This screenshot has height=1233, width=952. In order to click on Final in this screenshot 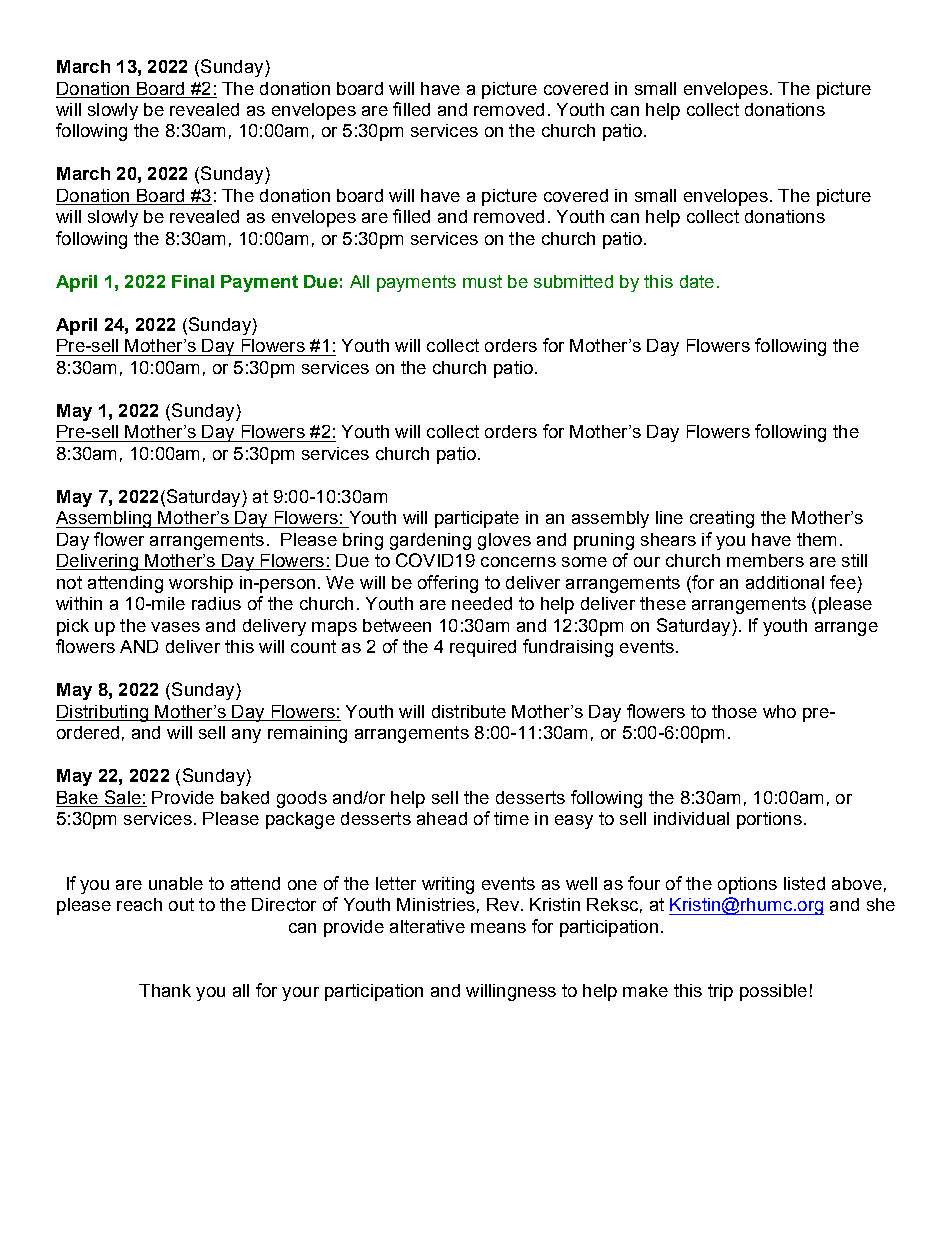, I will do `click(193, 281)`.
